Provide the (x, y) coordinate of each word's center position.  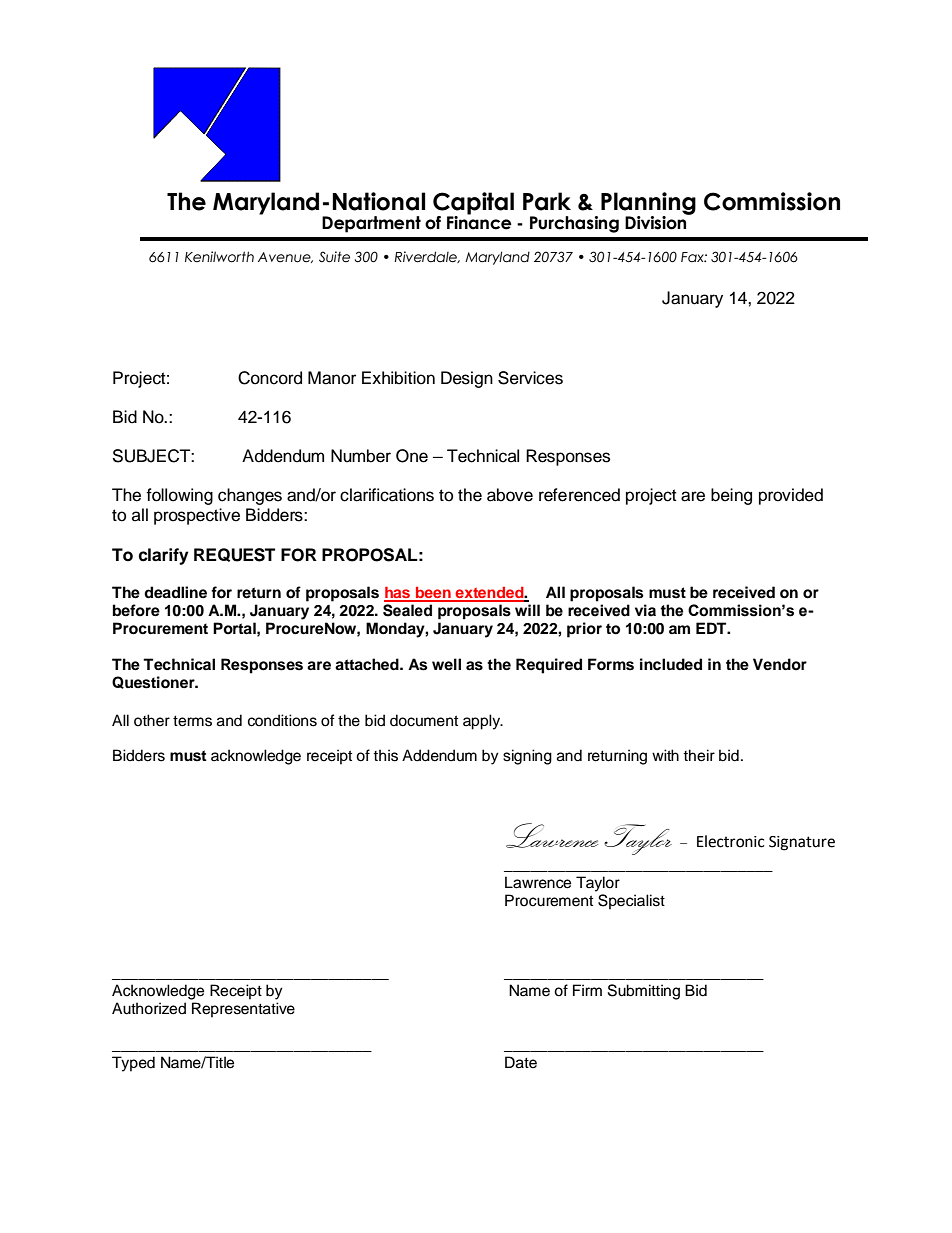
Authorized (149, 1008)
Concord (270, 378)
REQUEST (234, 555)
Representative (243, 1010)
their (699, 755)
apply (482, 722)
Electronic (731, 841)
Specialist (631, 902)
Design (467, 379)
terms (192, 721)
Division (657, 221)
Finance (479, 221)
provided (791, 496)
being (731, 496)
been (433, 594)
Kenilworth (219, 257)
